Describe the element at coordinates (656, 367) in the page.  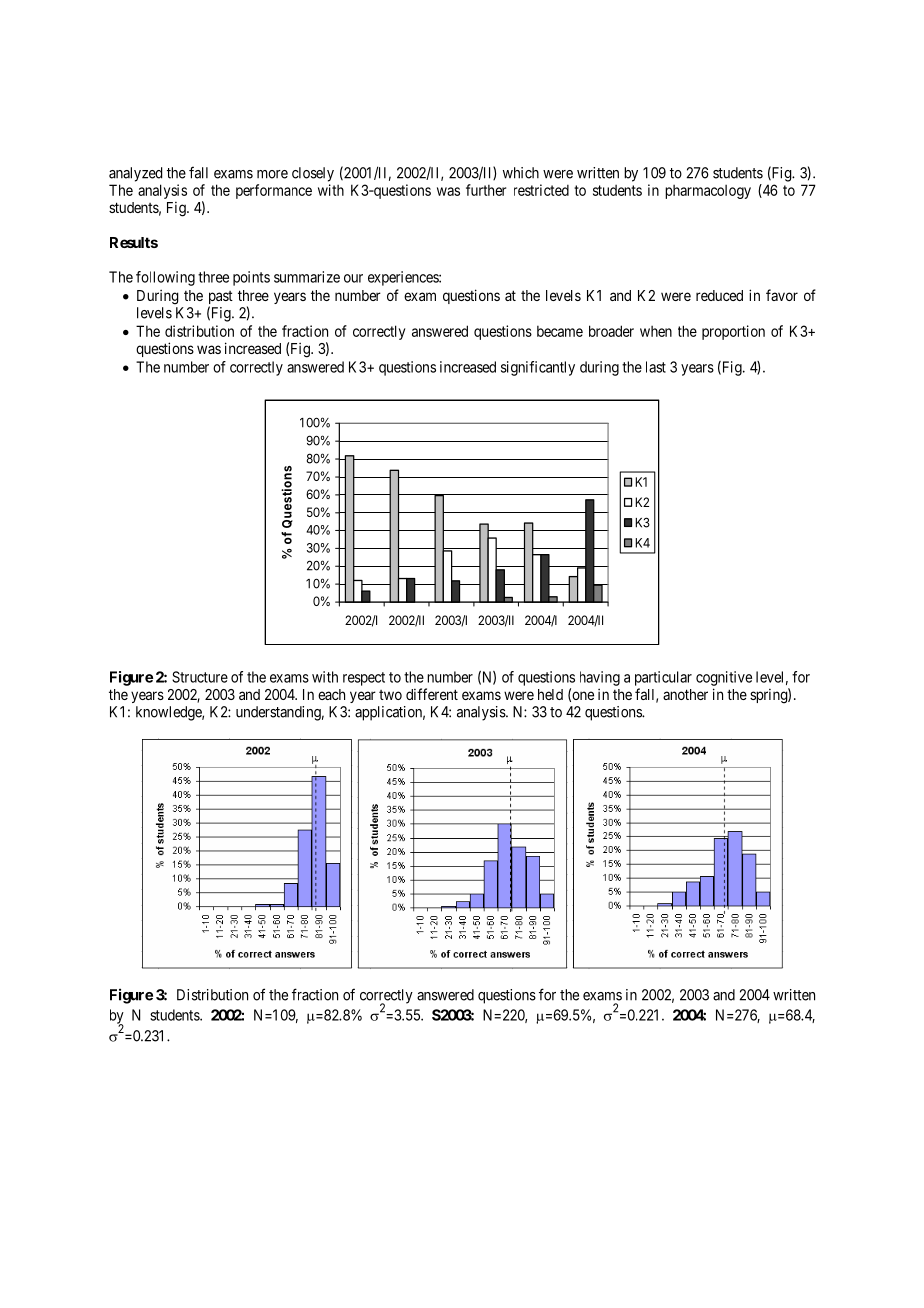
I see `last` at that location.
